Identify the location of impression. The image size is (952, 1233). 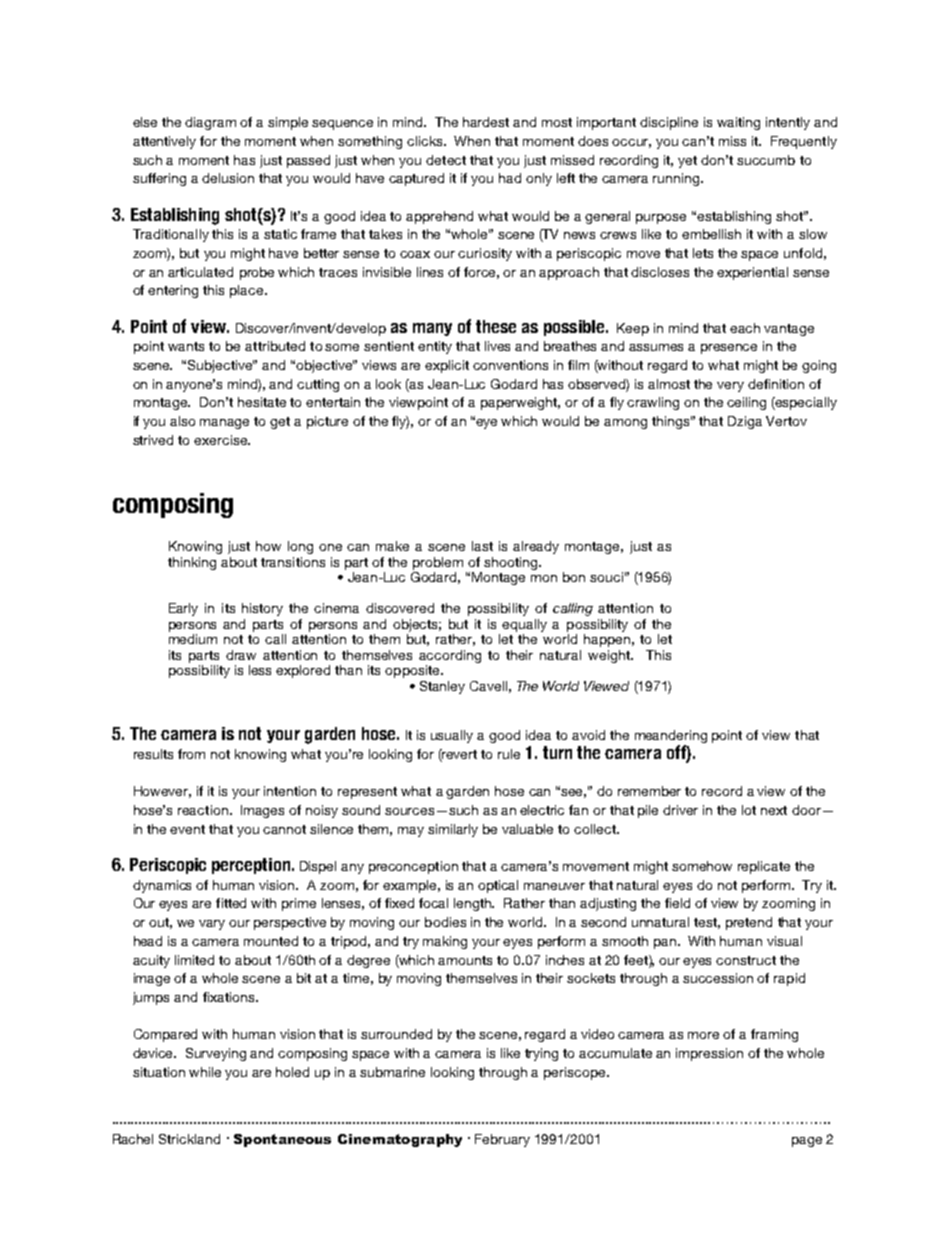
(709, 1054).
